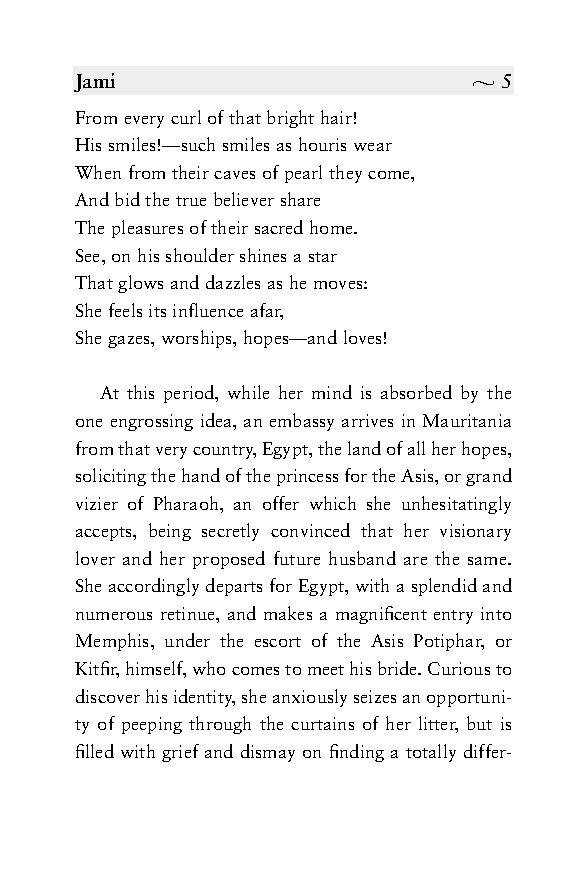 This document has width=588, height=882. Describe the element at coordinates (373, 147) in the document. I see `wear` at that location.
